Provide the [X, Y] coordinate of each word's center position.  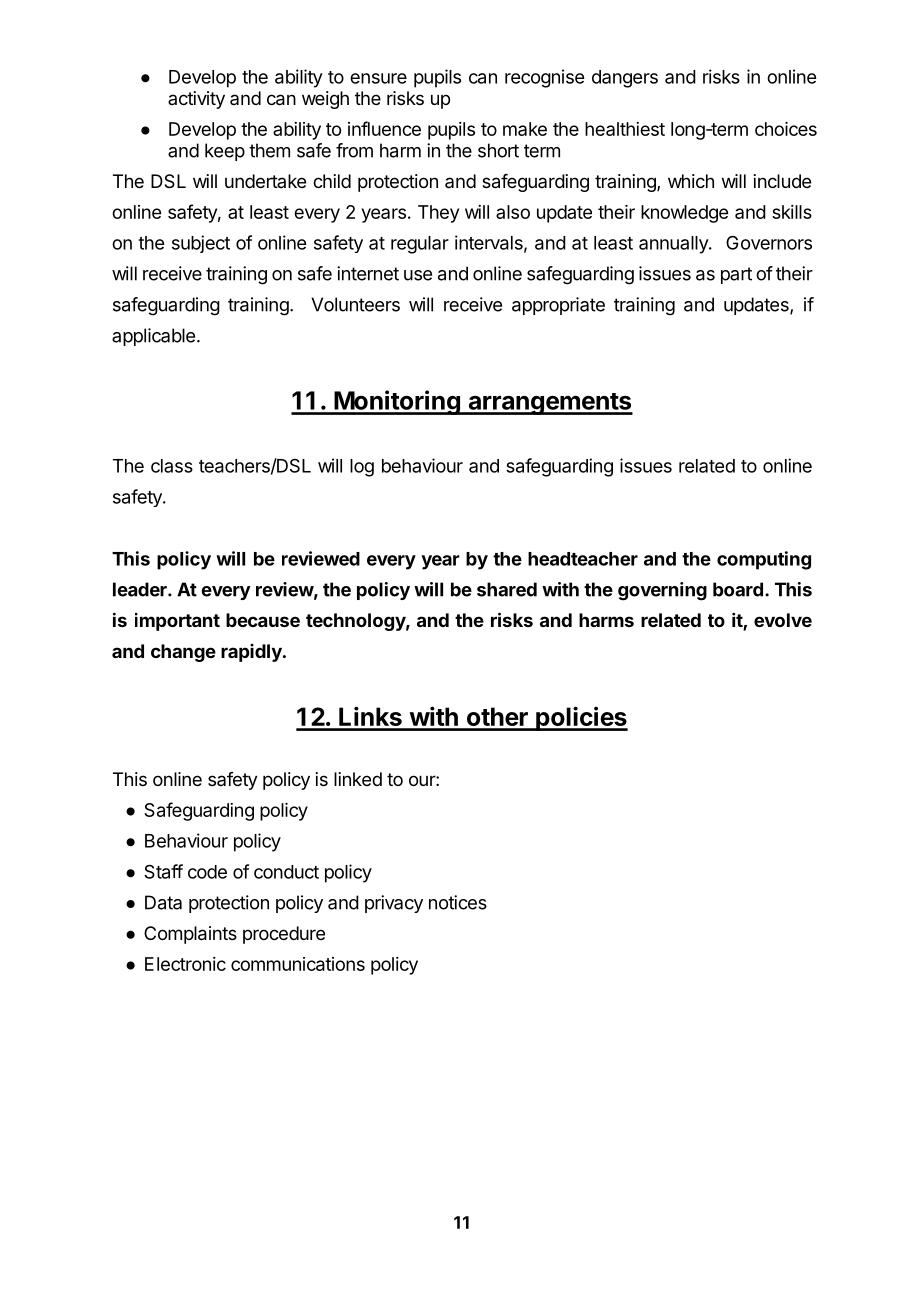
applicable [153, 337]
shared [507, 589]
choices [786, 129]
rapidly [252, 653]
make [525, 129]
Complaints [190, 935]
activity [196, 100]
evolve [783, 620]
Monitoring [397, 402]
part [736, 275]
